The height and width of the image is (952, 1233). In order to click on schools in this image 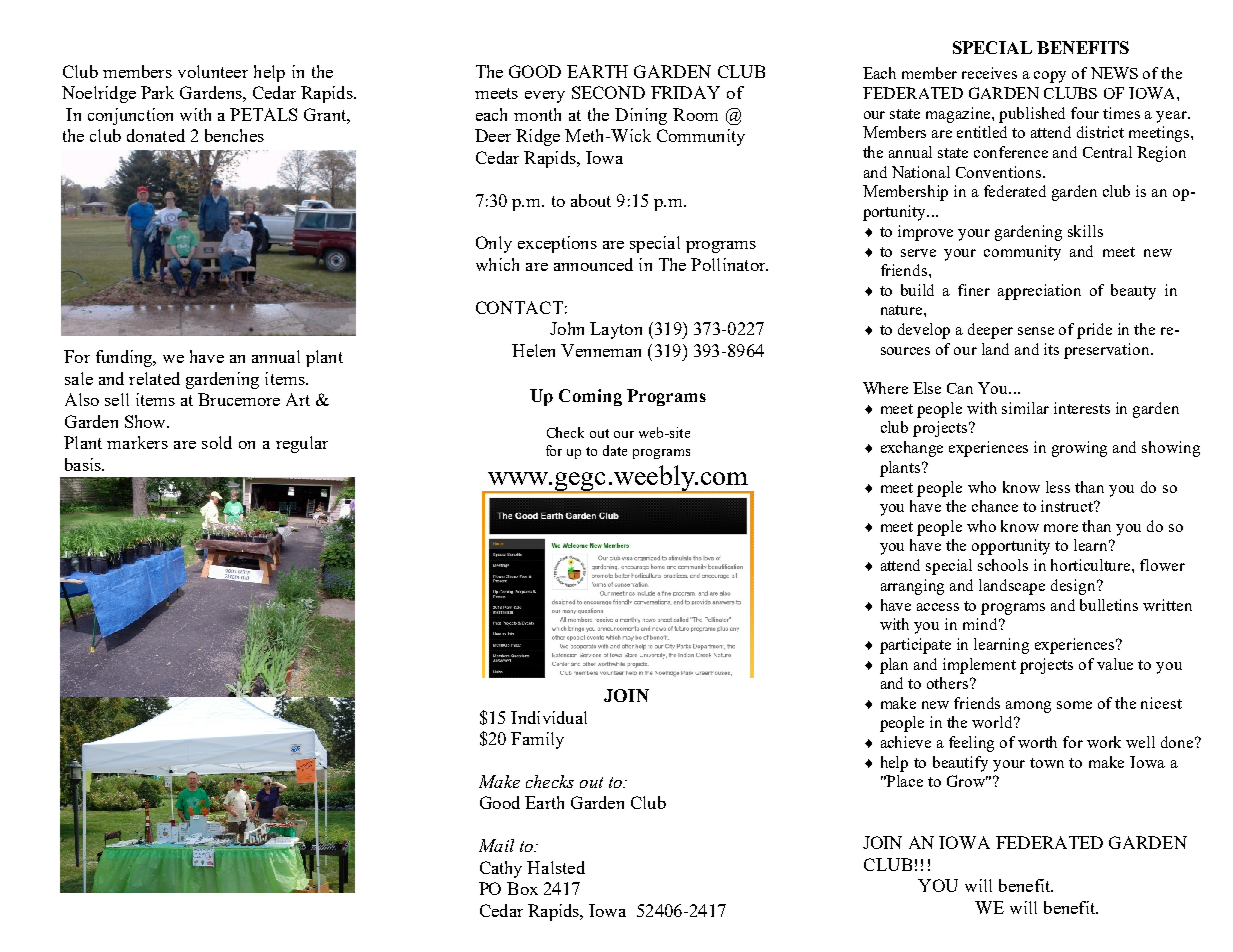, I will do `click(1003, 565)`.
